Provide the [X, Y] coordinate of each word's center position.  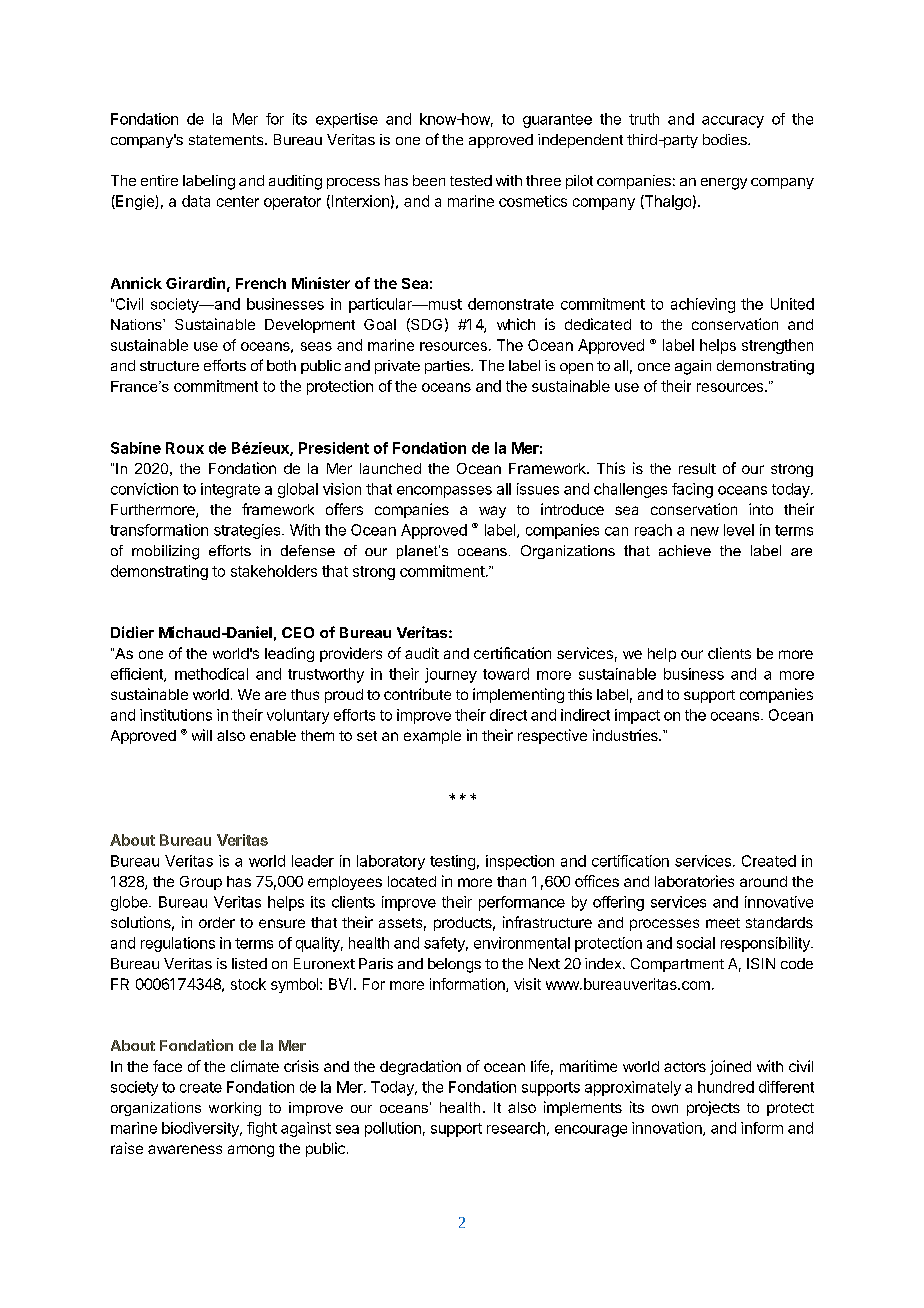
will [202, 735]
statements [227, 140]
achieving [703, 305]
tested [471, 180]
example [432, 737]
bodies [726, 139]
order [217, 922]
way [492, 512]
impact [637, 716]
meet [723, 923]
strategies [248, 531]
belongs [454, 965]
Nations [137, 324]
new [705, 531]
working [235, 1109]
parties [448, 367]
